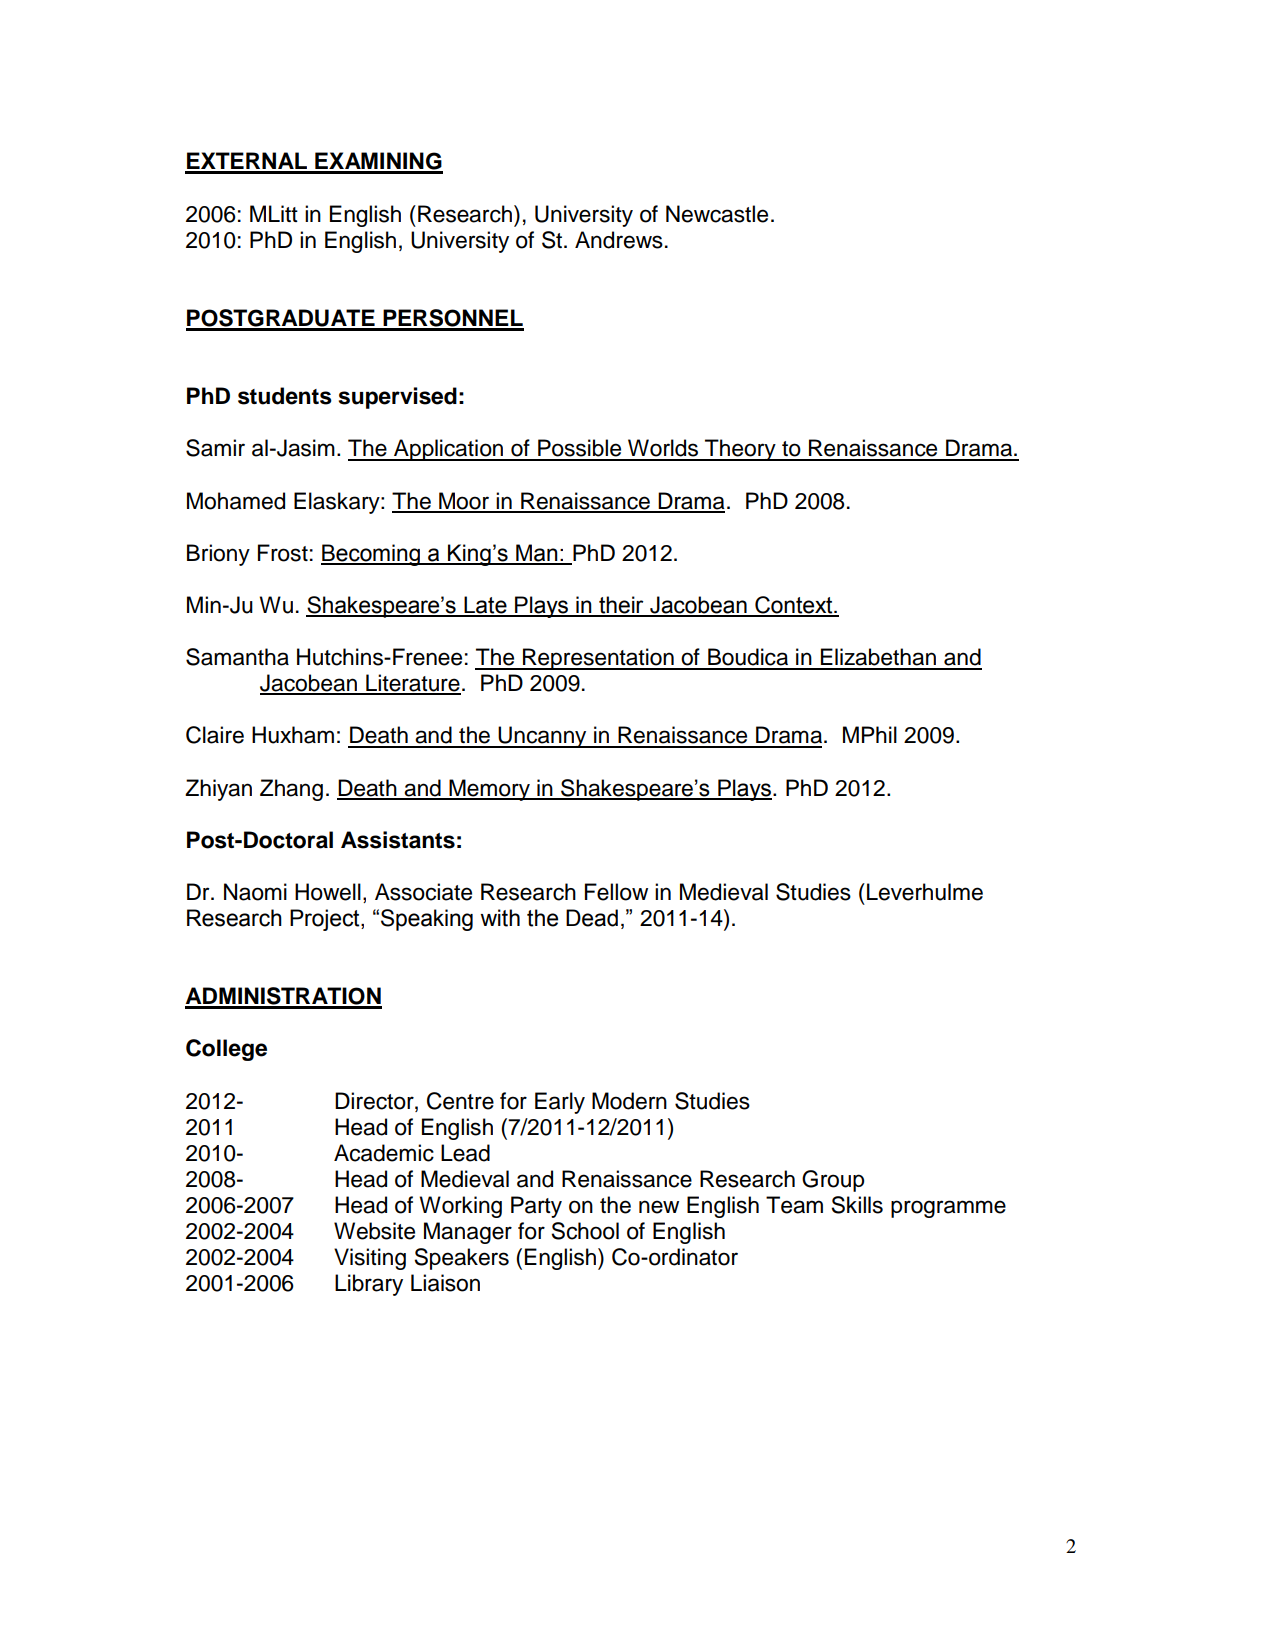 The height and width of the screenshot is (1633, 1262). What do you see at coordinates (925, 892) in the screenshot?
I see `Leverhulme` at bounding box center [925, 892].
